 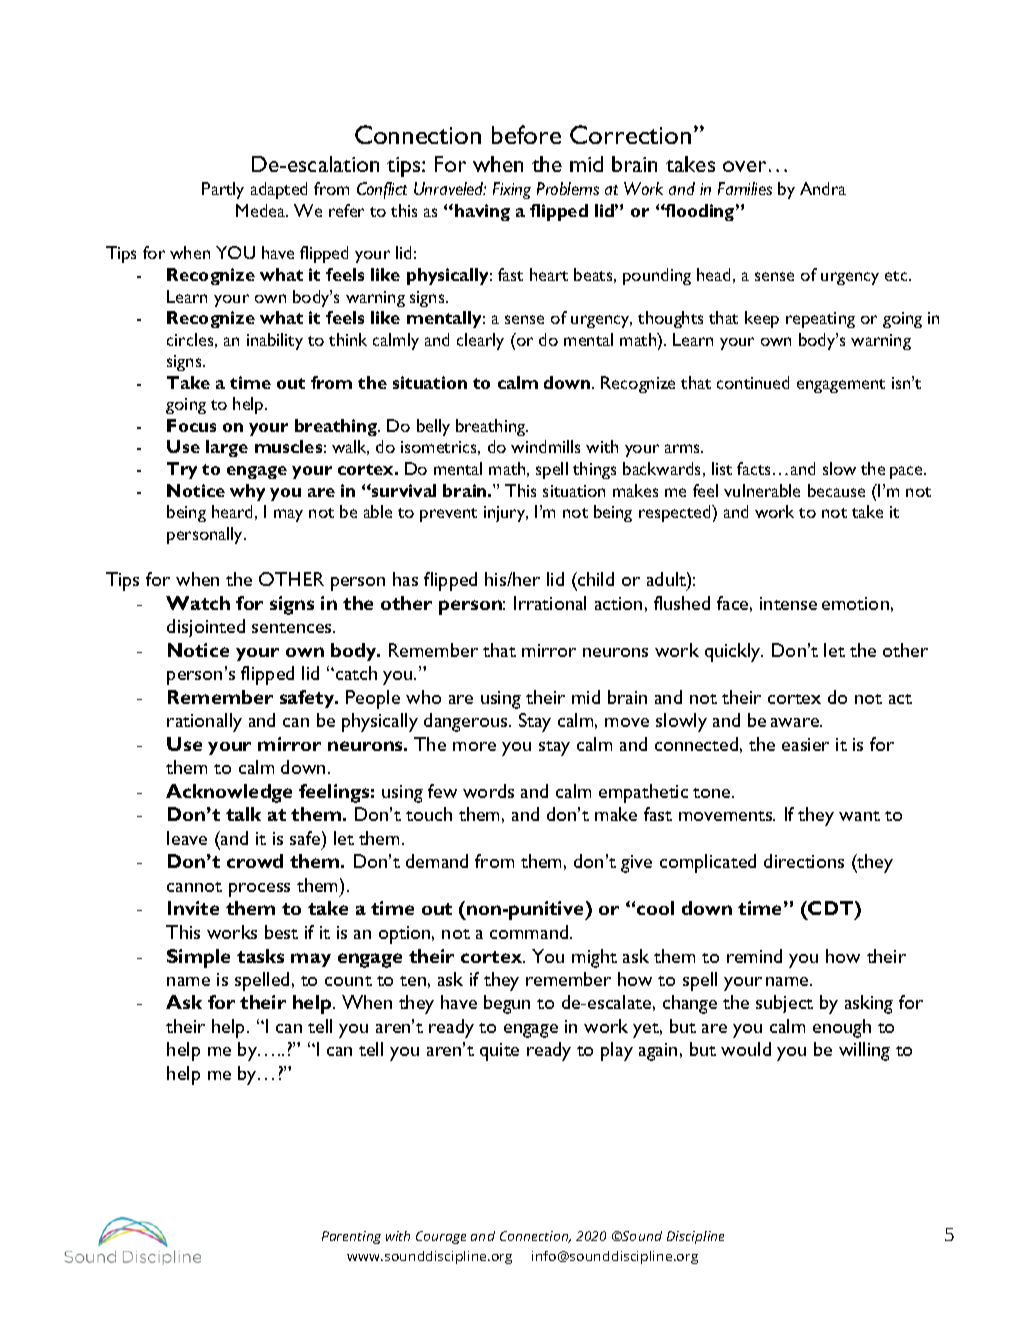 What do you see at coordinates (255, 861) in the screenshot?
I see `crowd` at bounding box center [255, 861].
